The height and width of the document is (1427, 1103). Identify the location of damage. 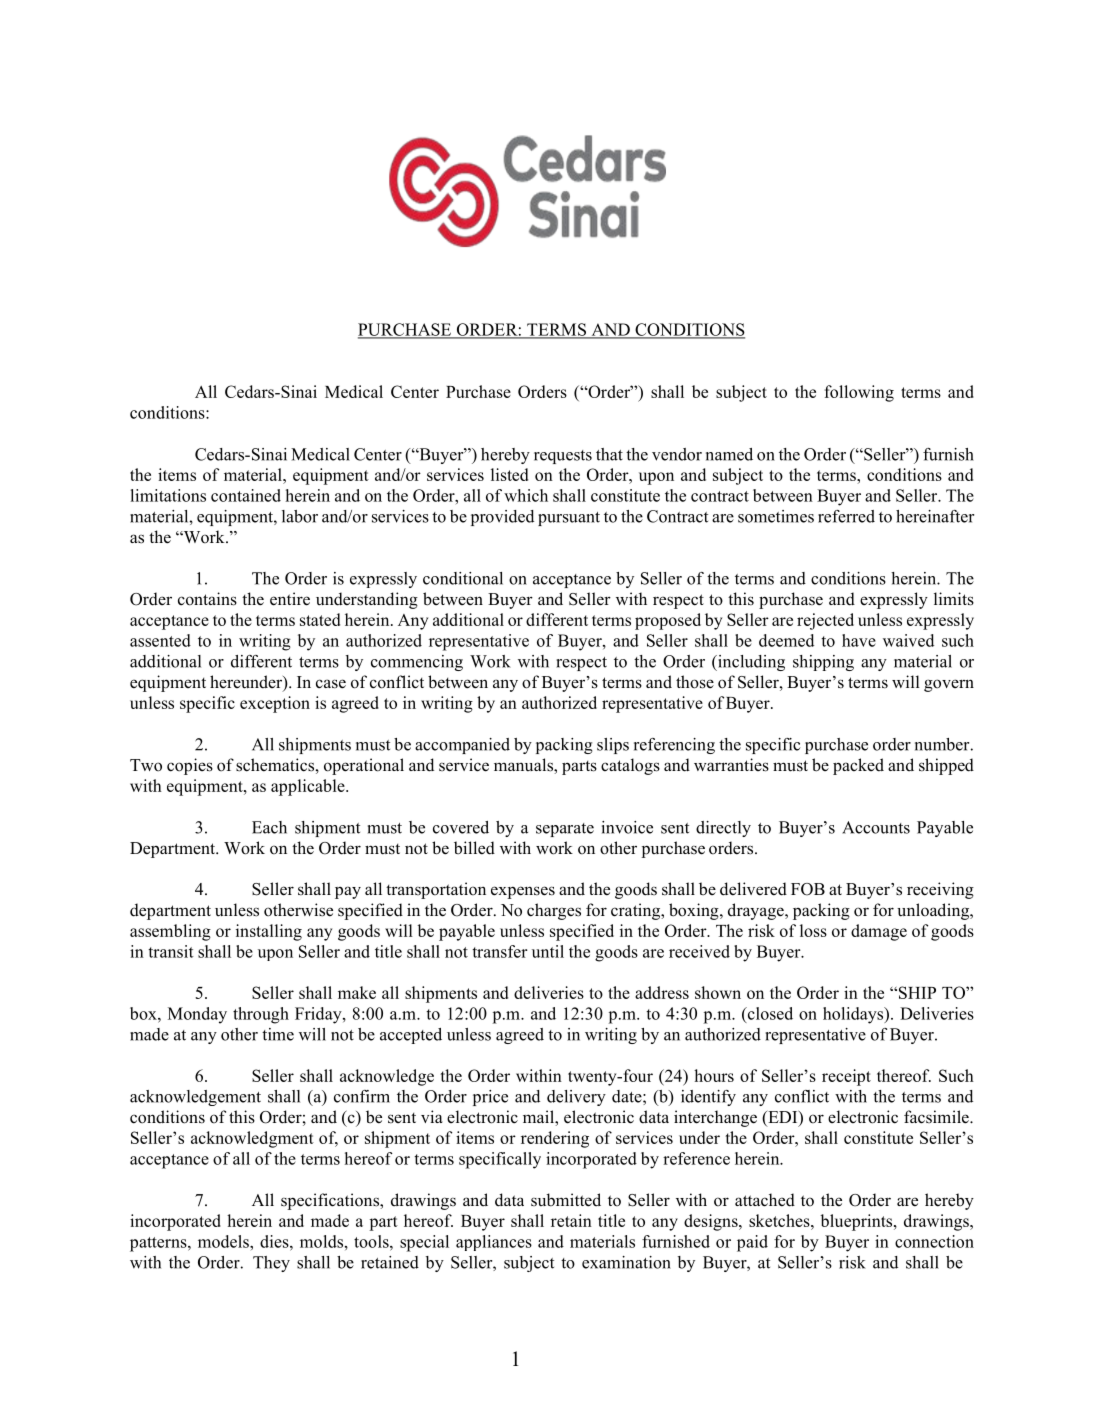
(879, 932).
